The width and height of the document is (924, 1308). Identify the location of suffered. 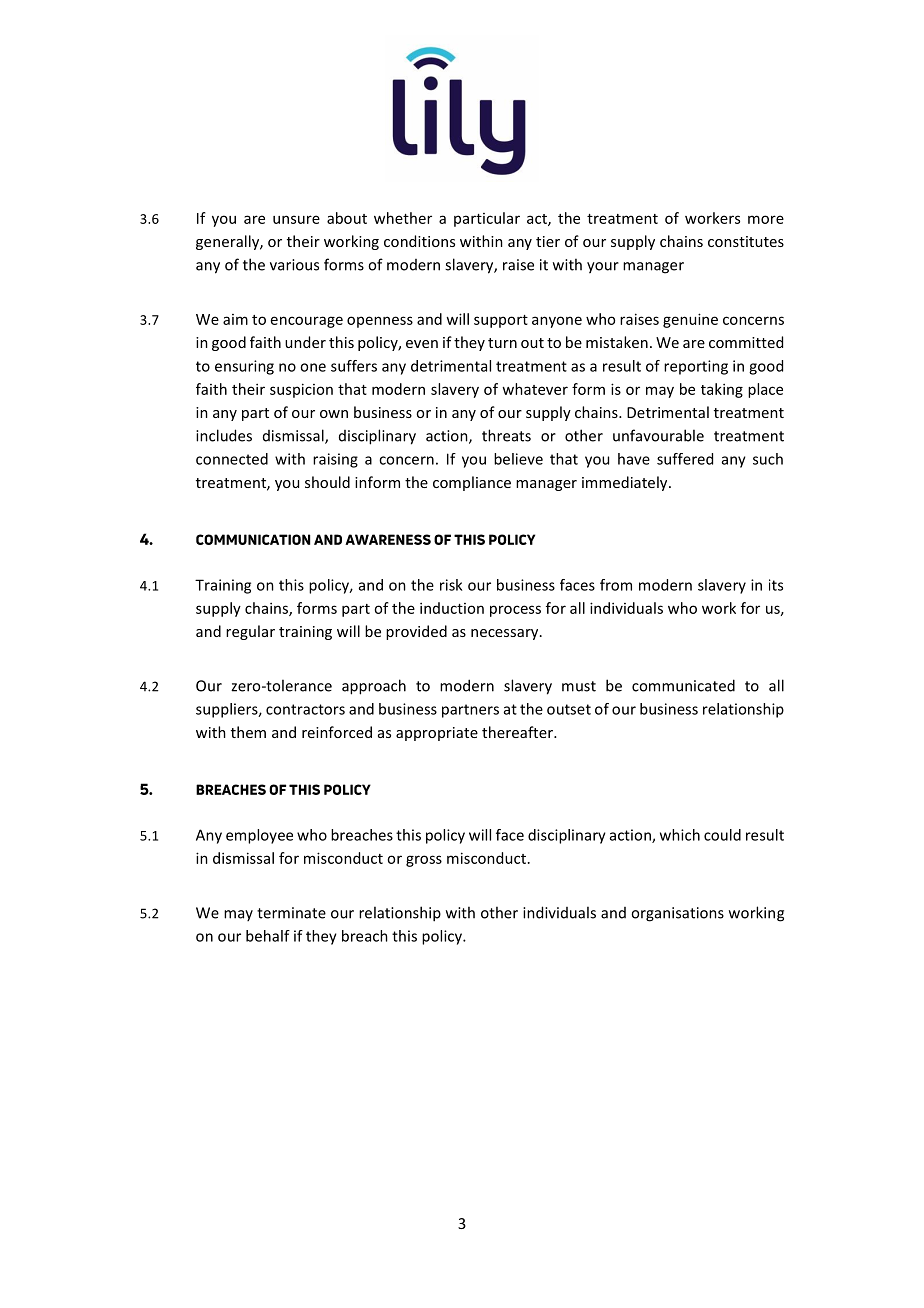
(685, 459).
